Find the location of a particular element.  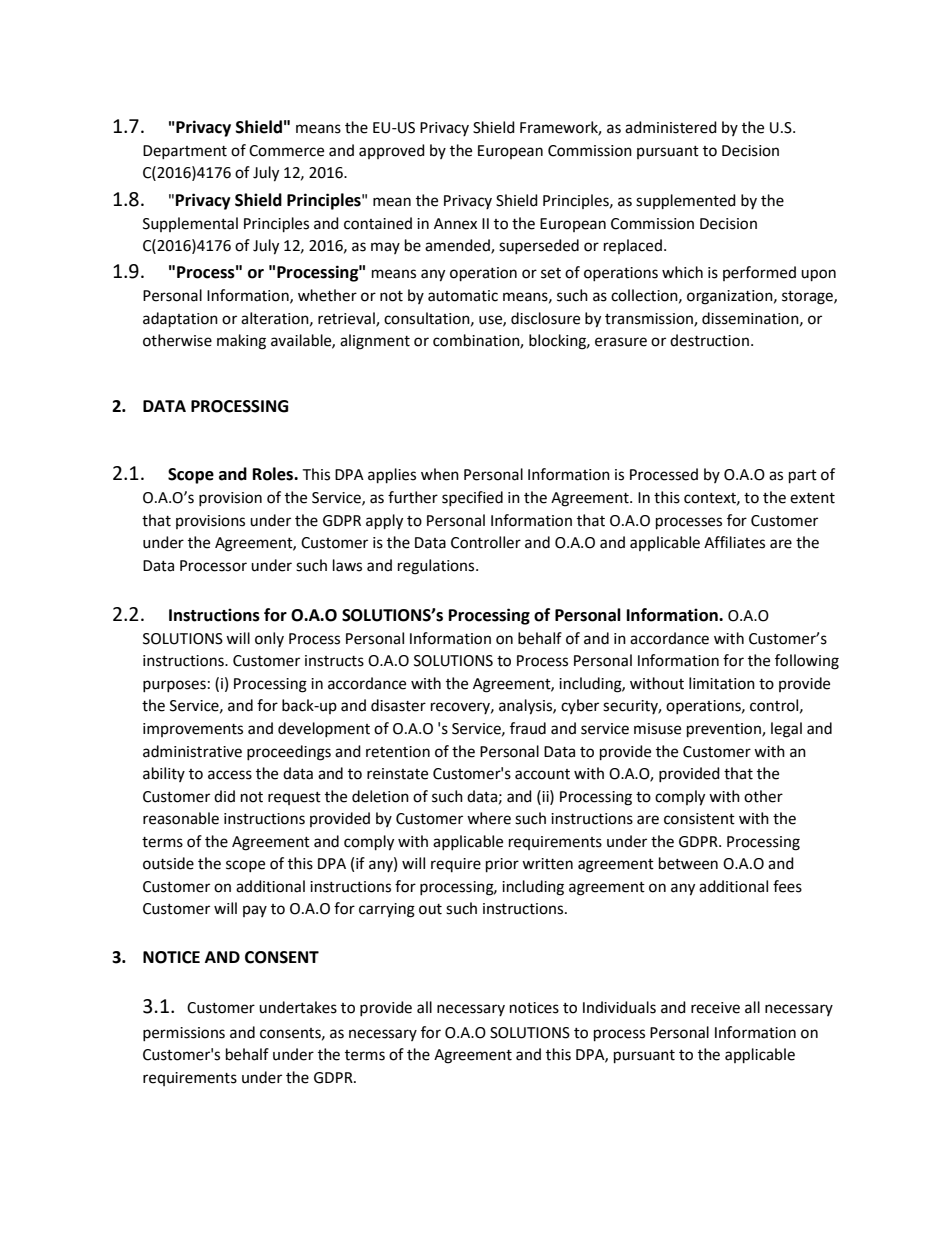

when is located at coordinates (440, 474).
